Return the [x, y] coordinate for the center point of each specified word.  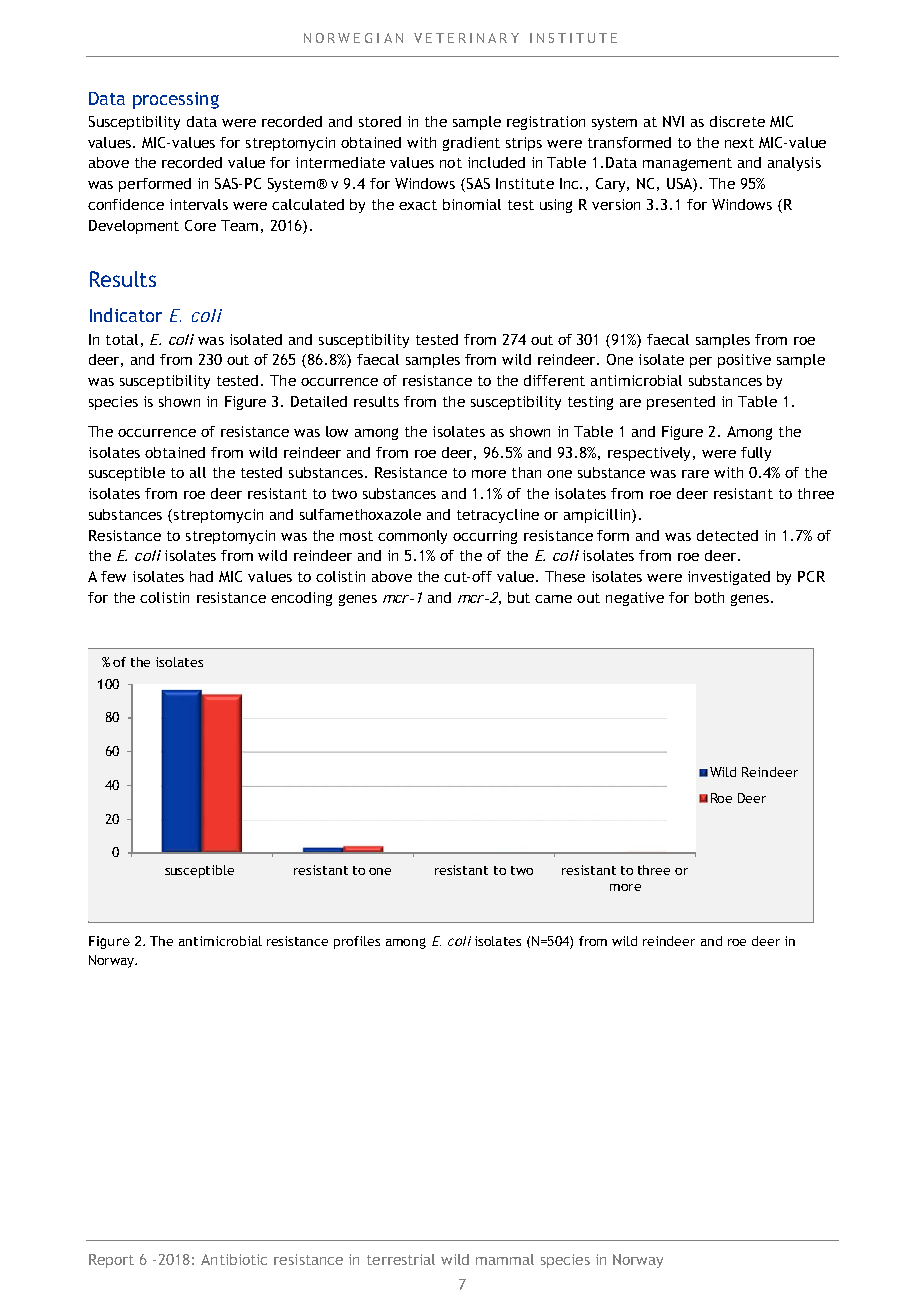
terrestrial [401, 1259]
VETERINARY [466, 38]
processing [176, 100]
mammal [505, 1259]
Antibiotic [234, 1259]
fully [756, 454]
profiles [357, 942]
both [709, 597]
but [519, 597]
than [526, 472]
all [198, 472]
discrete [737, 121]
